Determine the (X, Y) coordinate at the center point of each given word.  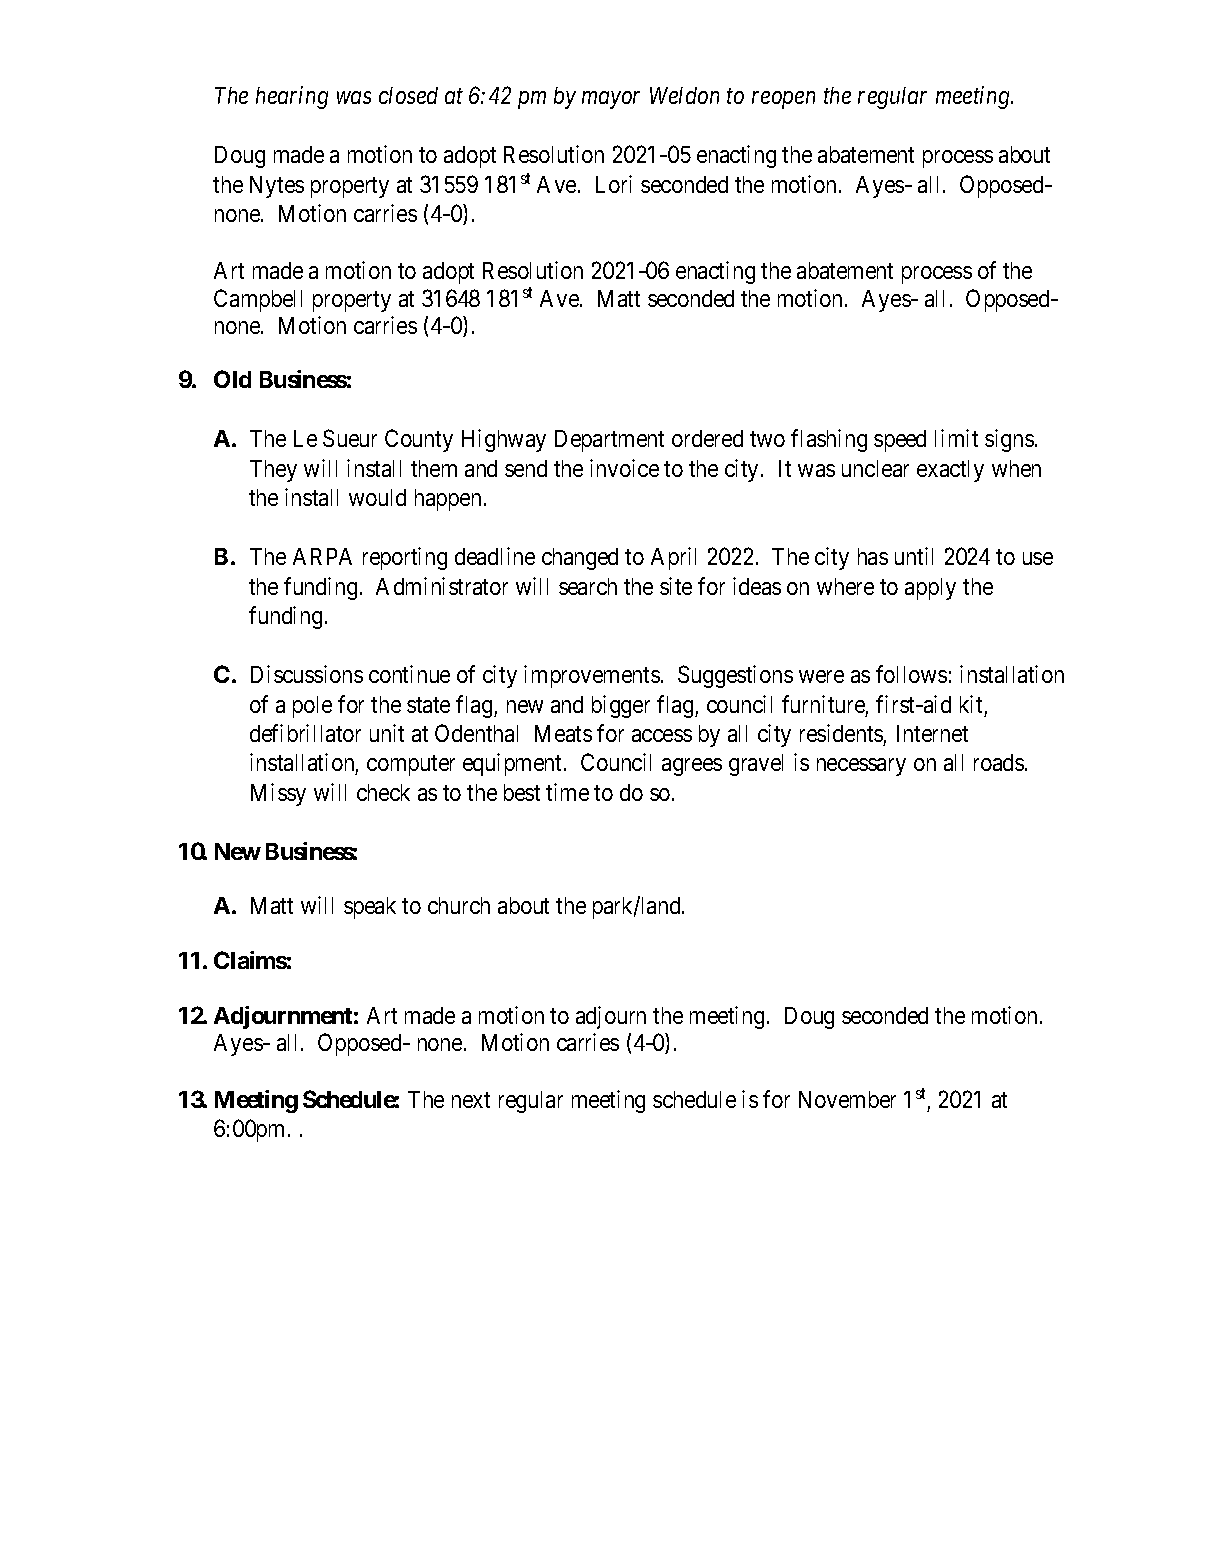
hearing (292, 97)
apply (930, 589)
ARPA (322, 556)
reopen (783, 100)
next (471, 1100)
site (676, 586)
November (847, 1099)
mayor (611, 100)
